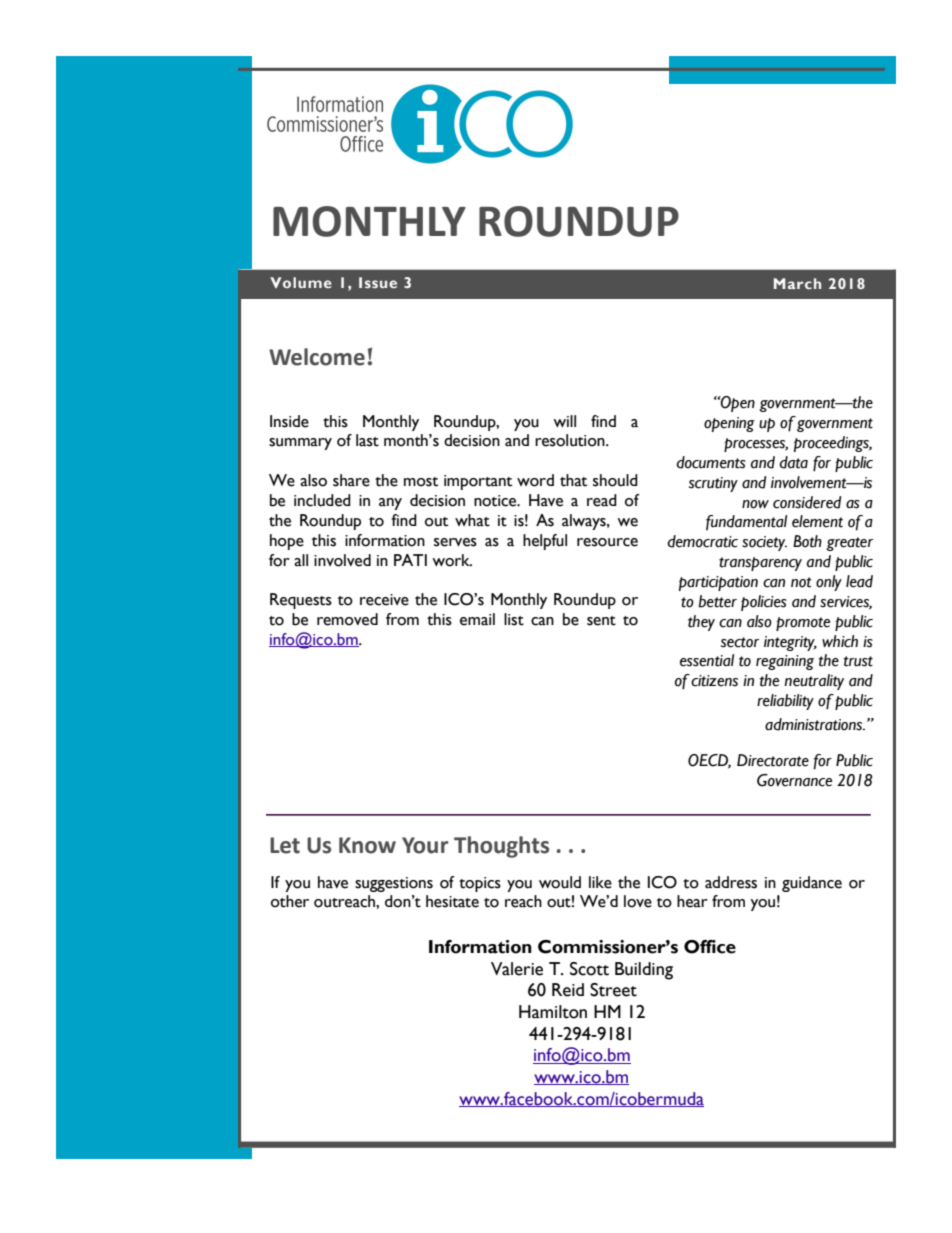 The height and width of the screenshot is (1233, 952). Describe the element at coordinates (378, 282) in the screenshot. I see `Issue` at that location.
